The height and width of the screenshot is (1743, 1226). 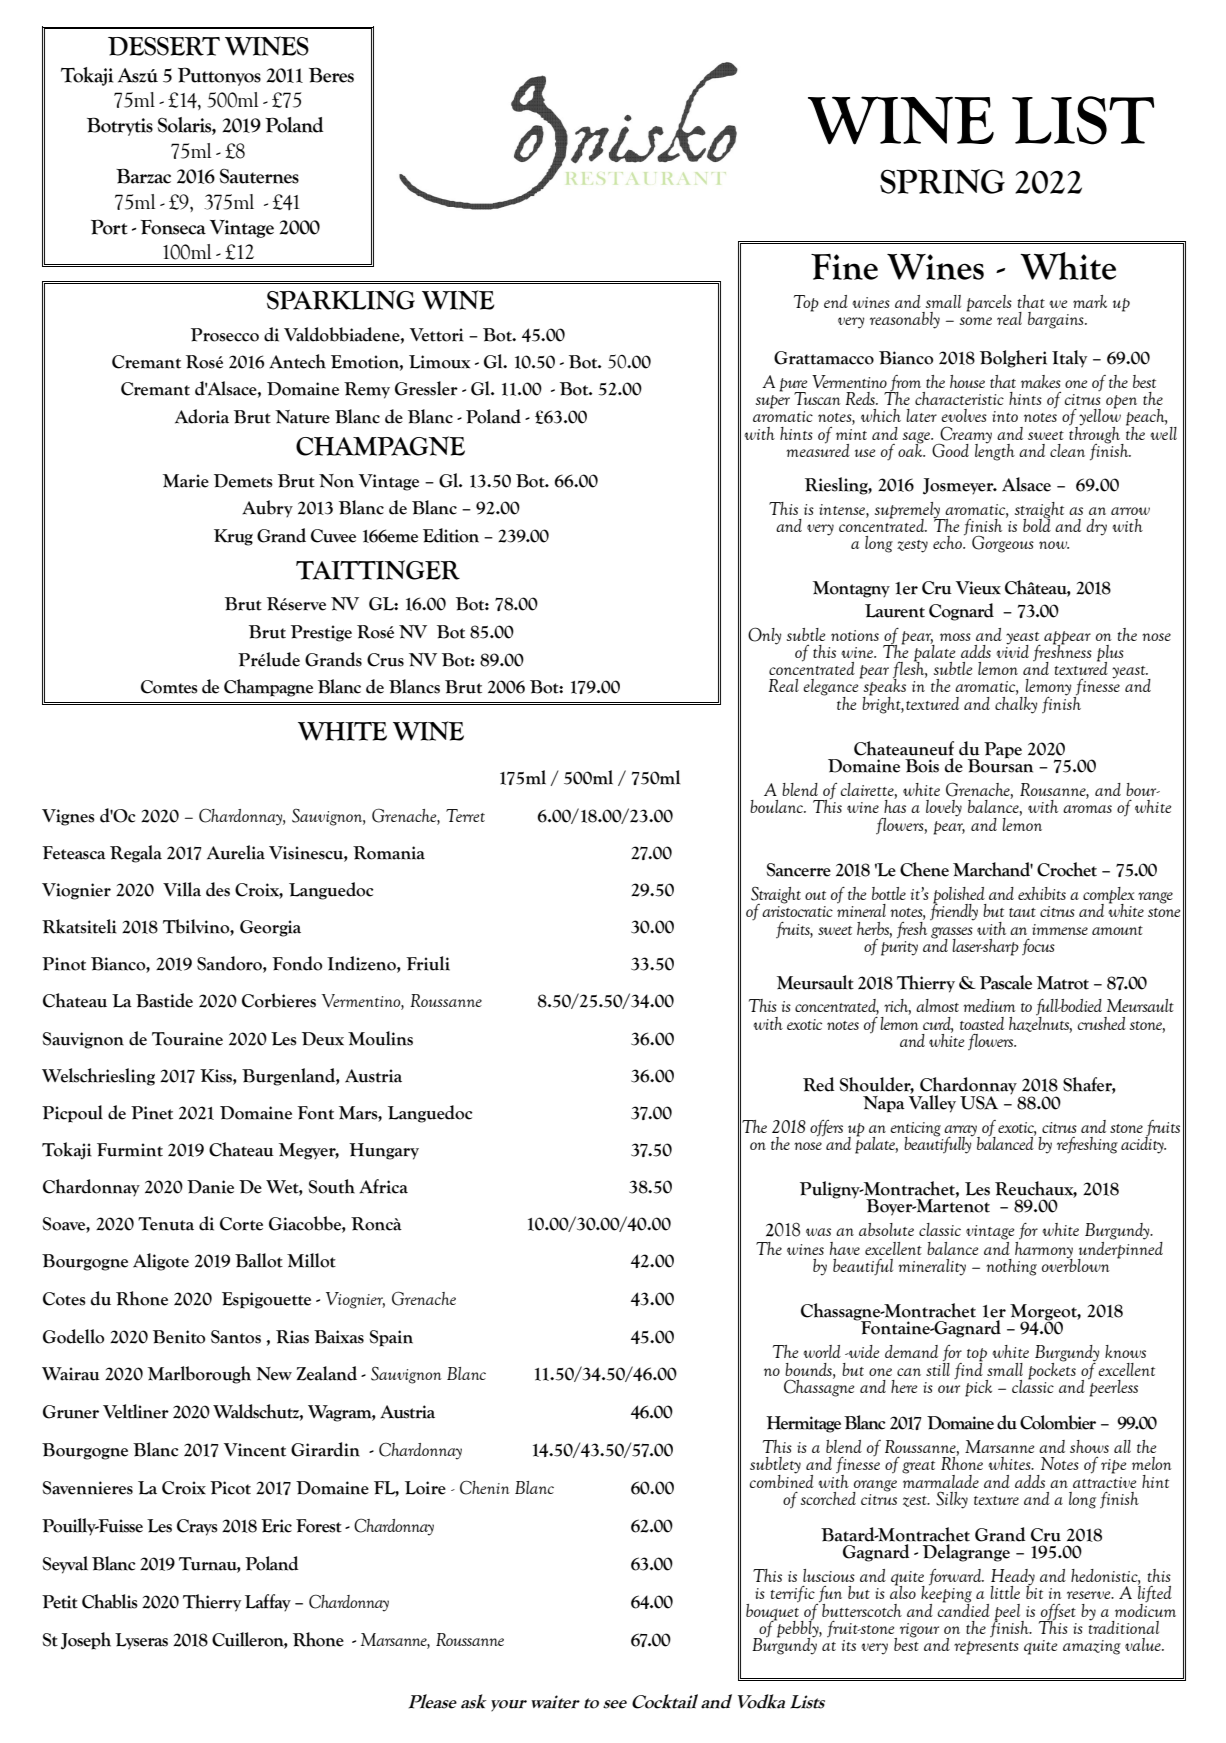 I want to click on Joseph, so click(x=86, y=1641).
